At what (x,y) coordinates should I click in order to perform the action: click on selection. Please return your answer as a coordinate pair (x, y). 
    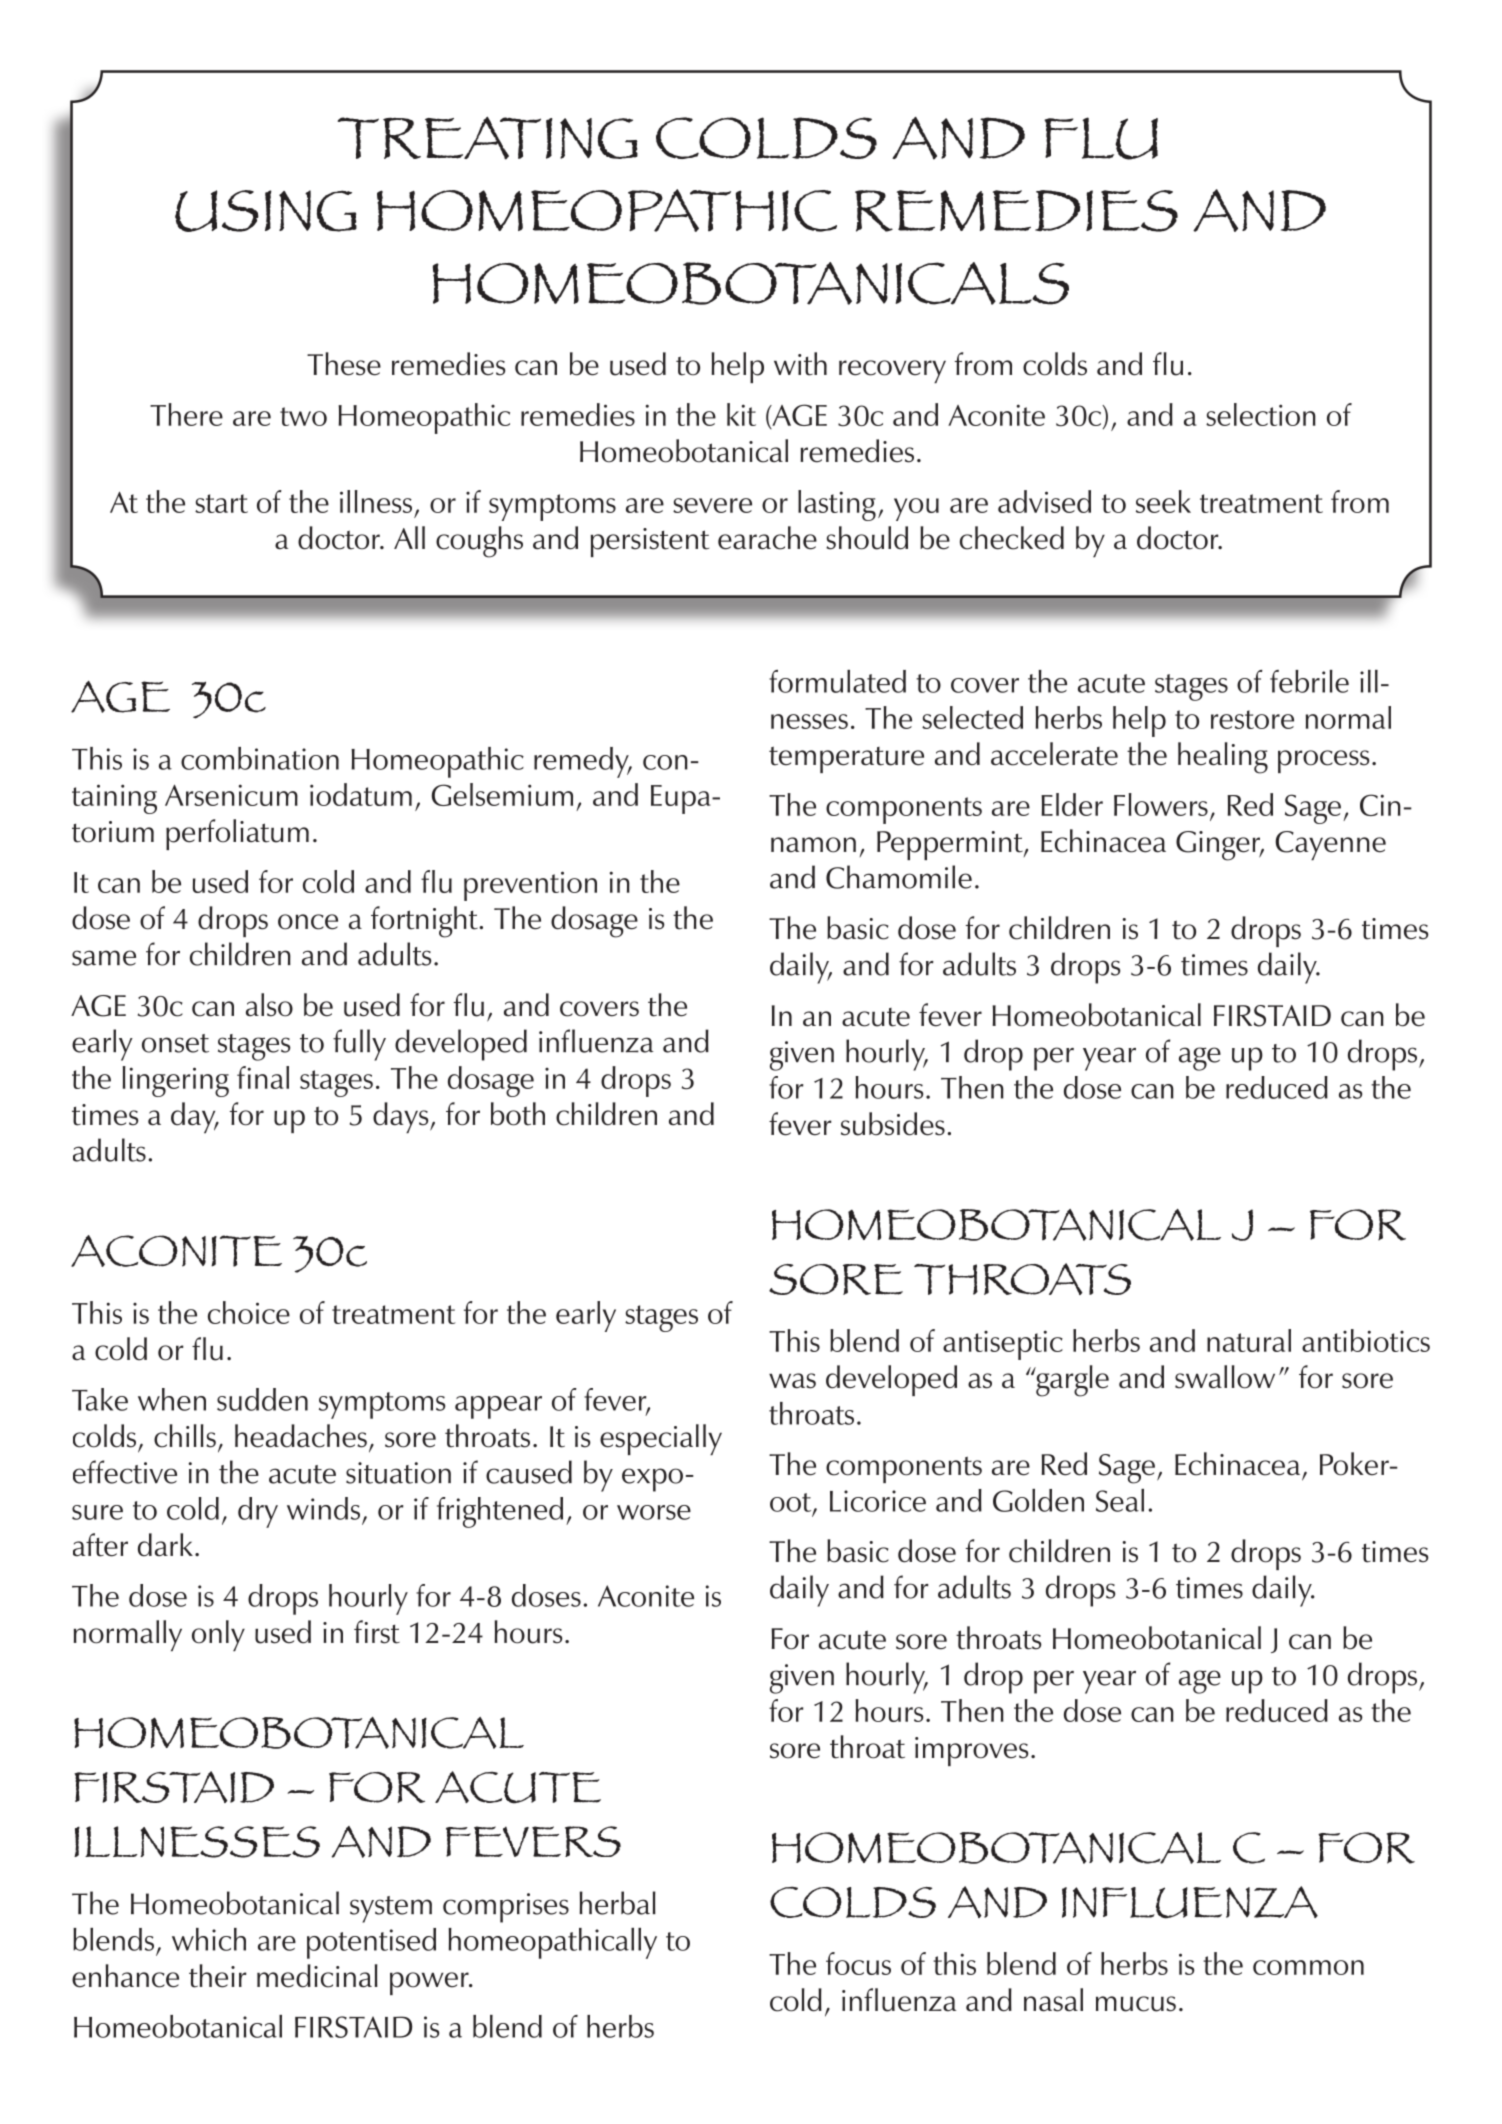
    Looking at the image, I should click on (1261, 414).
